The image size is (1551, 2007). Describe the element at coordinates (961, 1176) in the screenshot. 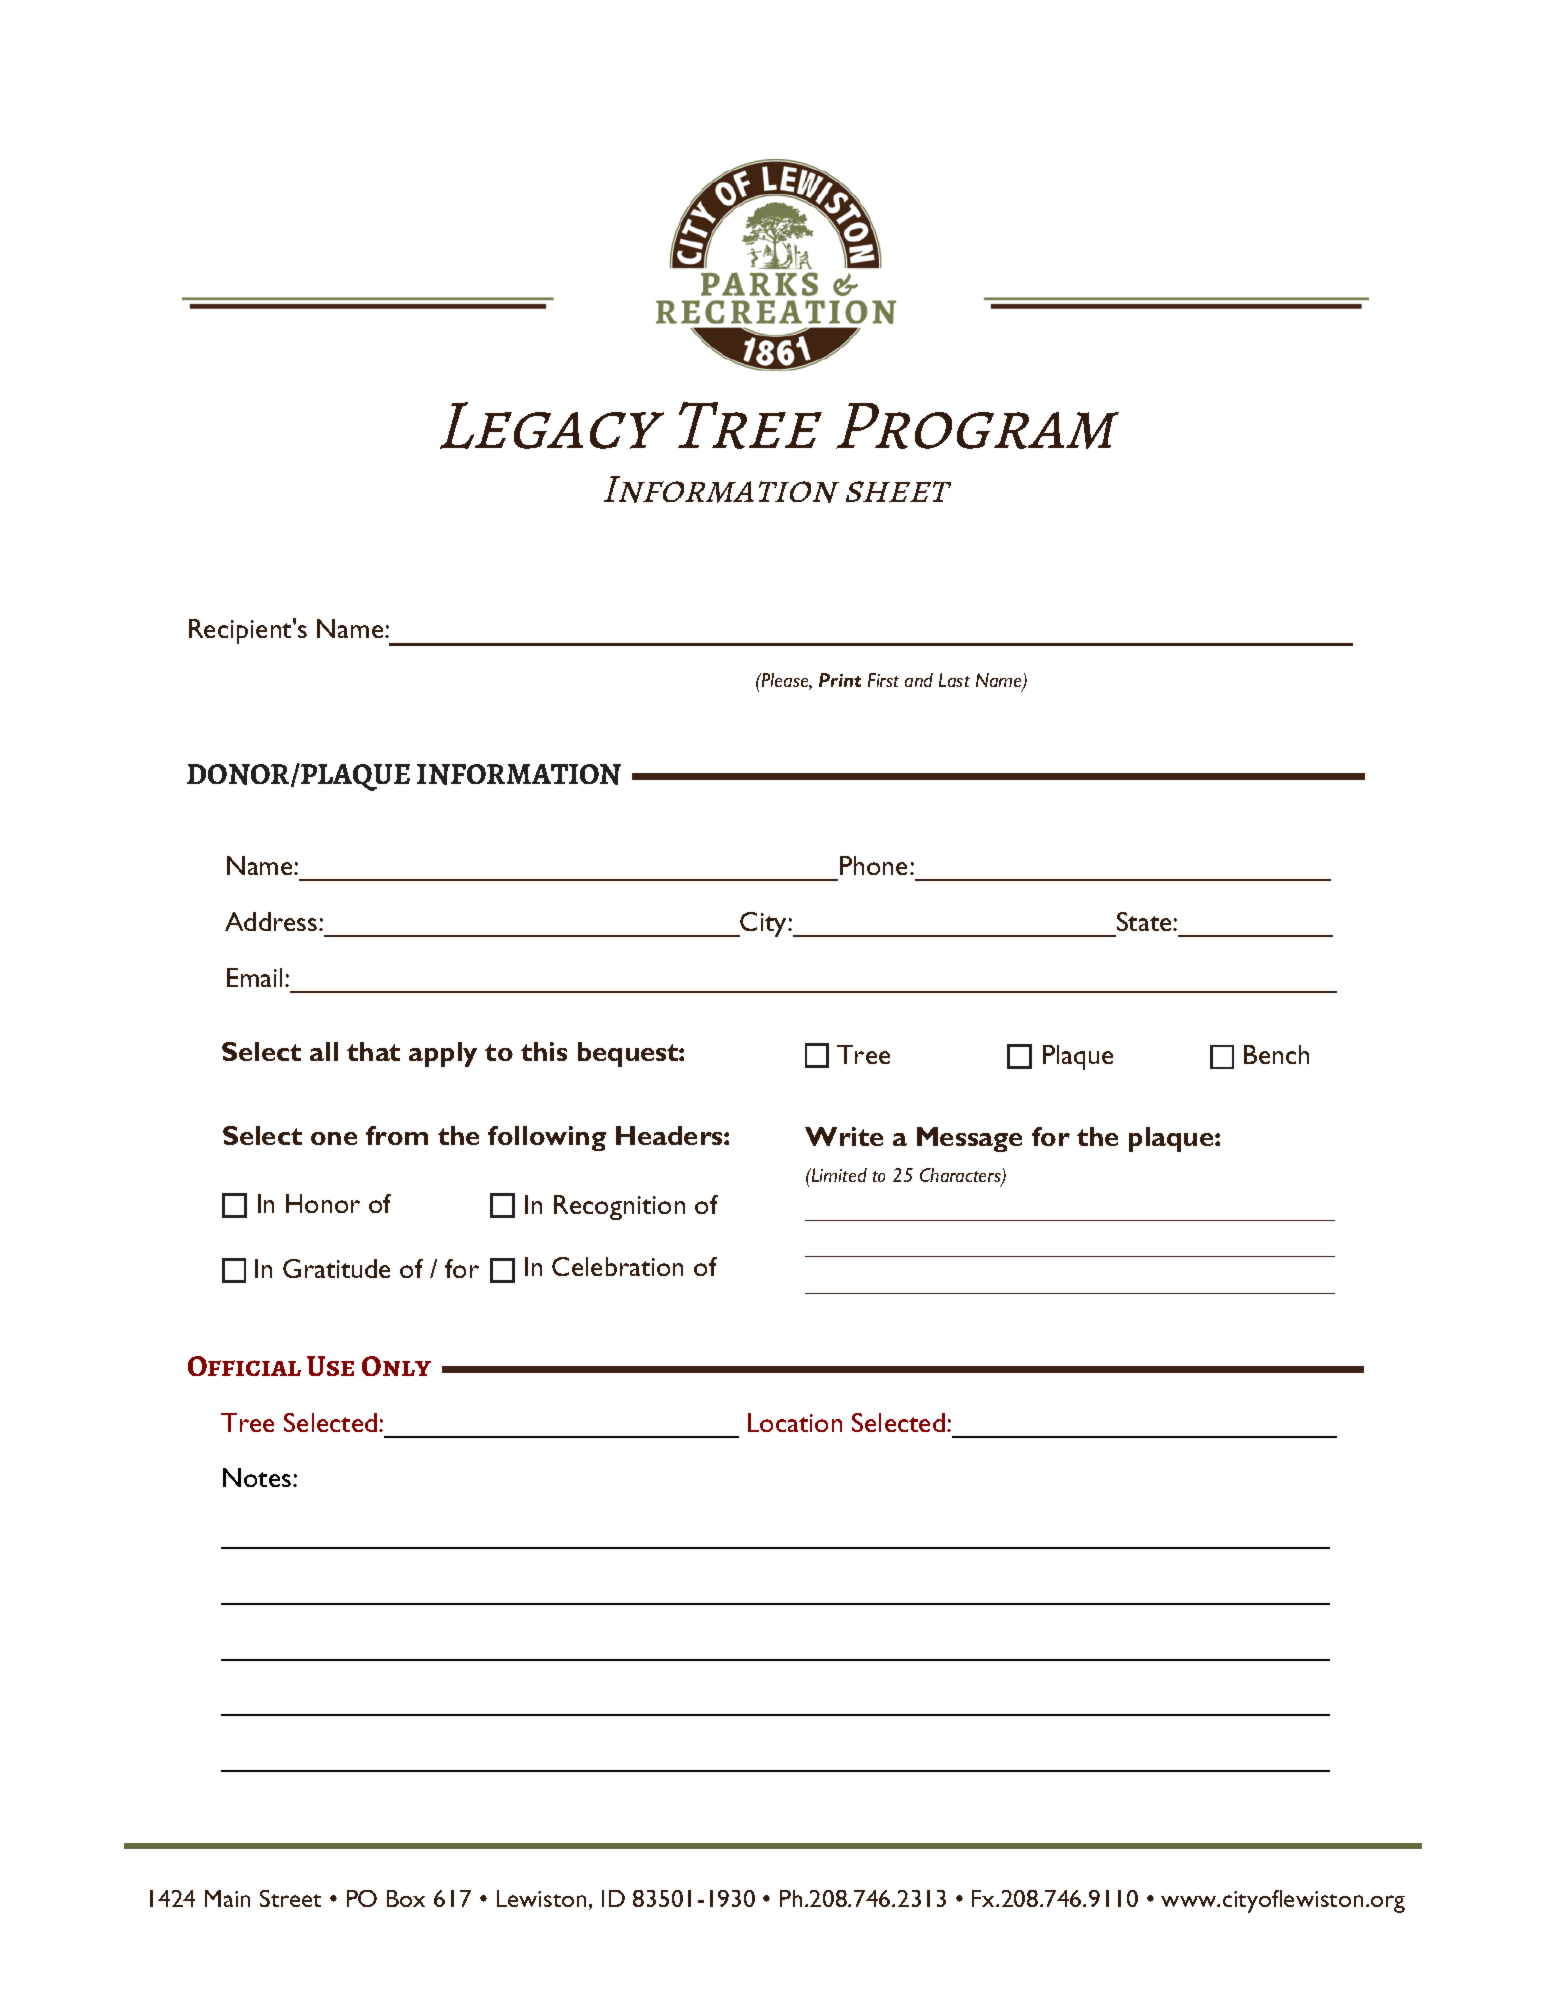

I see `Characters` at that location.
